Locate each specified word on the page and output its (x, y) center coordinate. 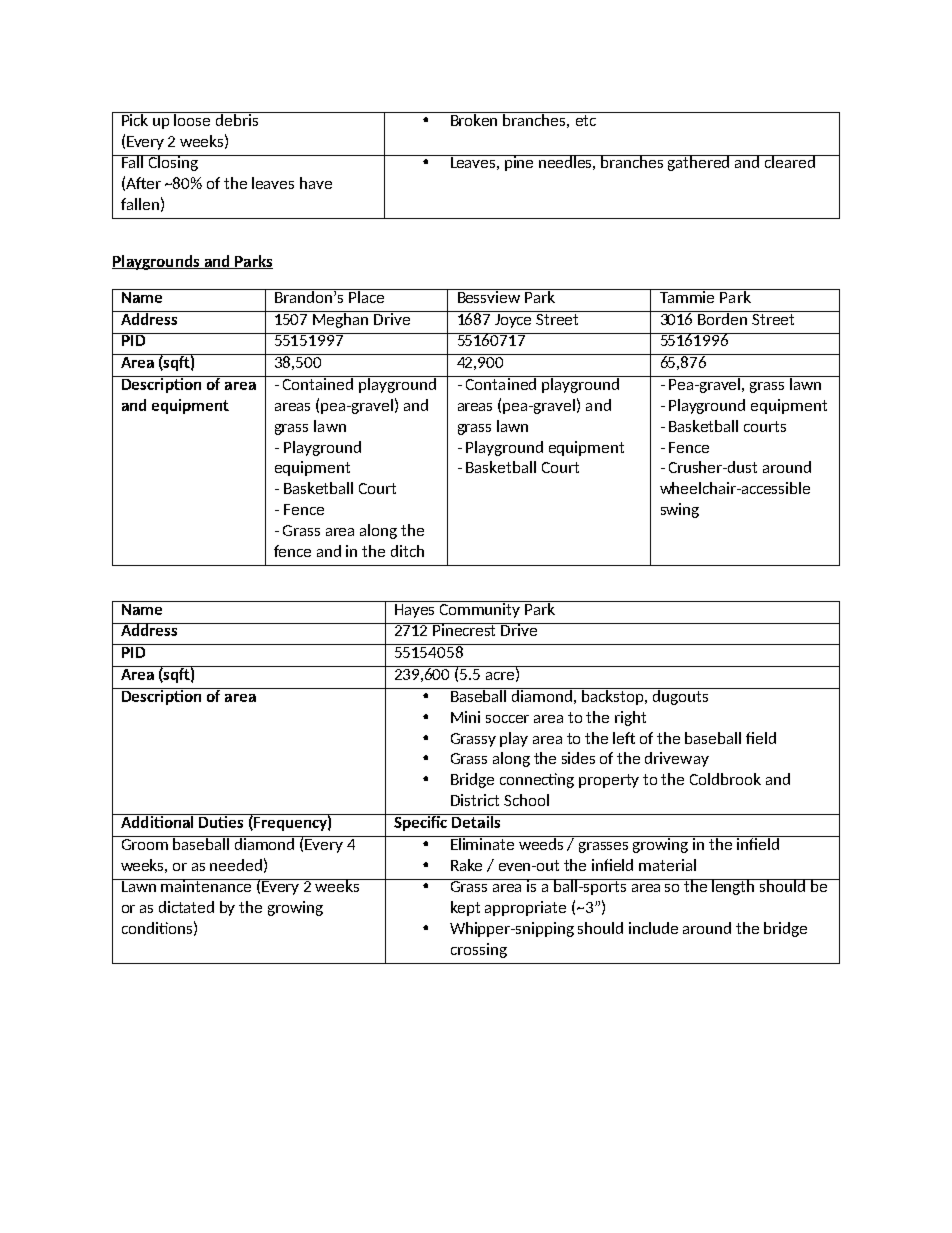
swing (680, 510)
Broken (474, 119)
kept (465, 908)
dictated (186, 907)
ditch (407, 551)
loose (193, 119)
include (653, 928)
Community (480, 609)
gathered (699, 163)
